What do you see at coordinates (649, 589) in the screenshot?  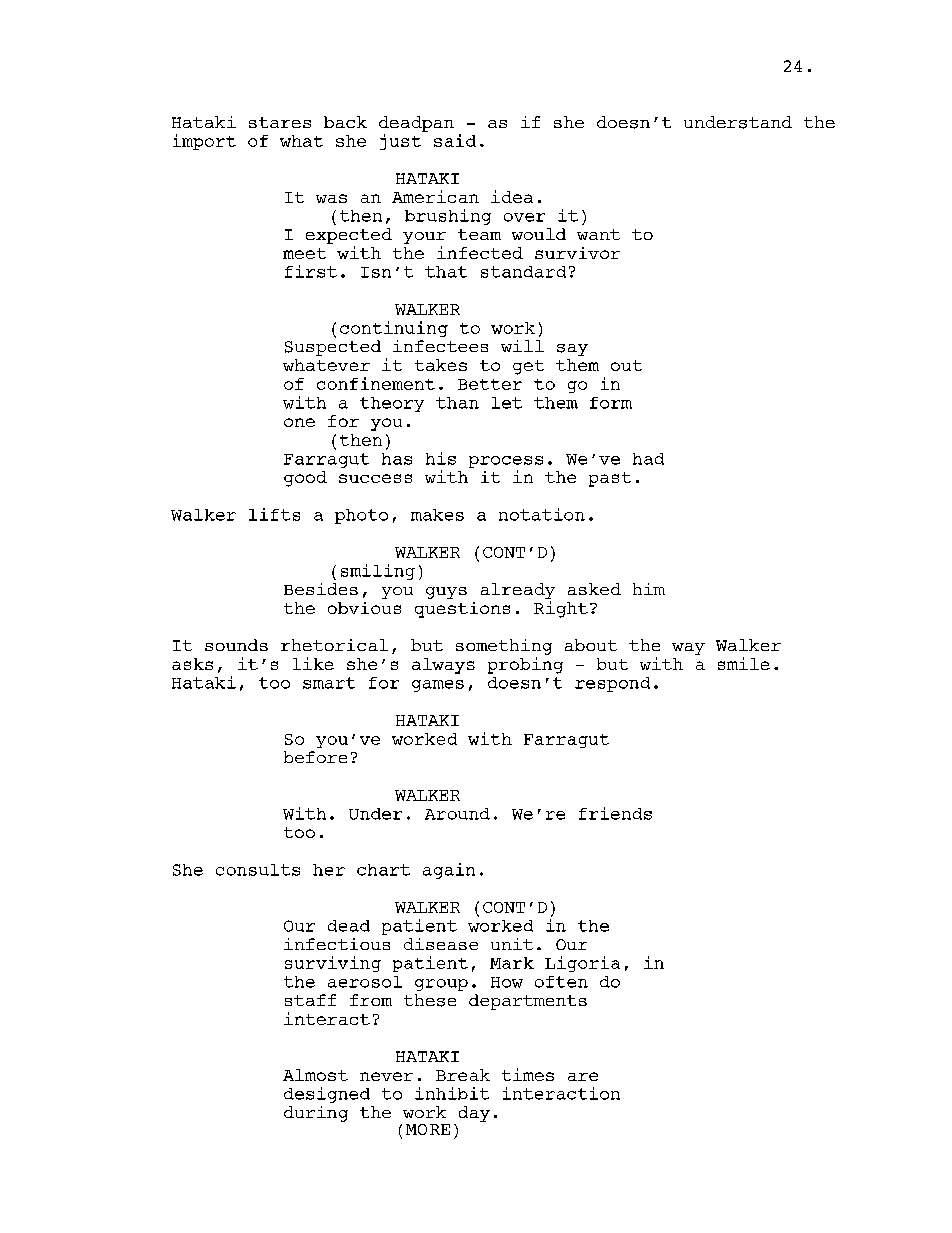 I see `him` at bounding box center [649, 589].
